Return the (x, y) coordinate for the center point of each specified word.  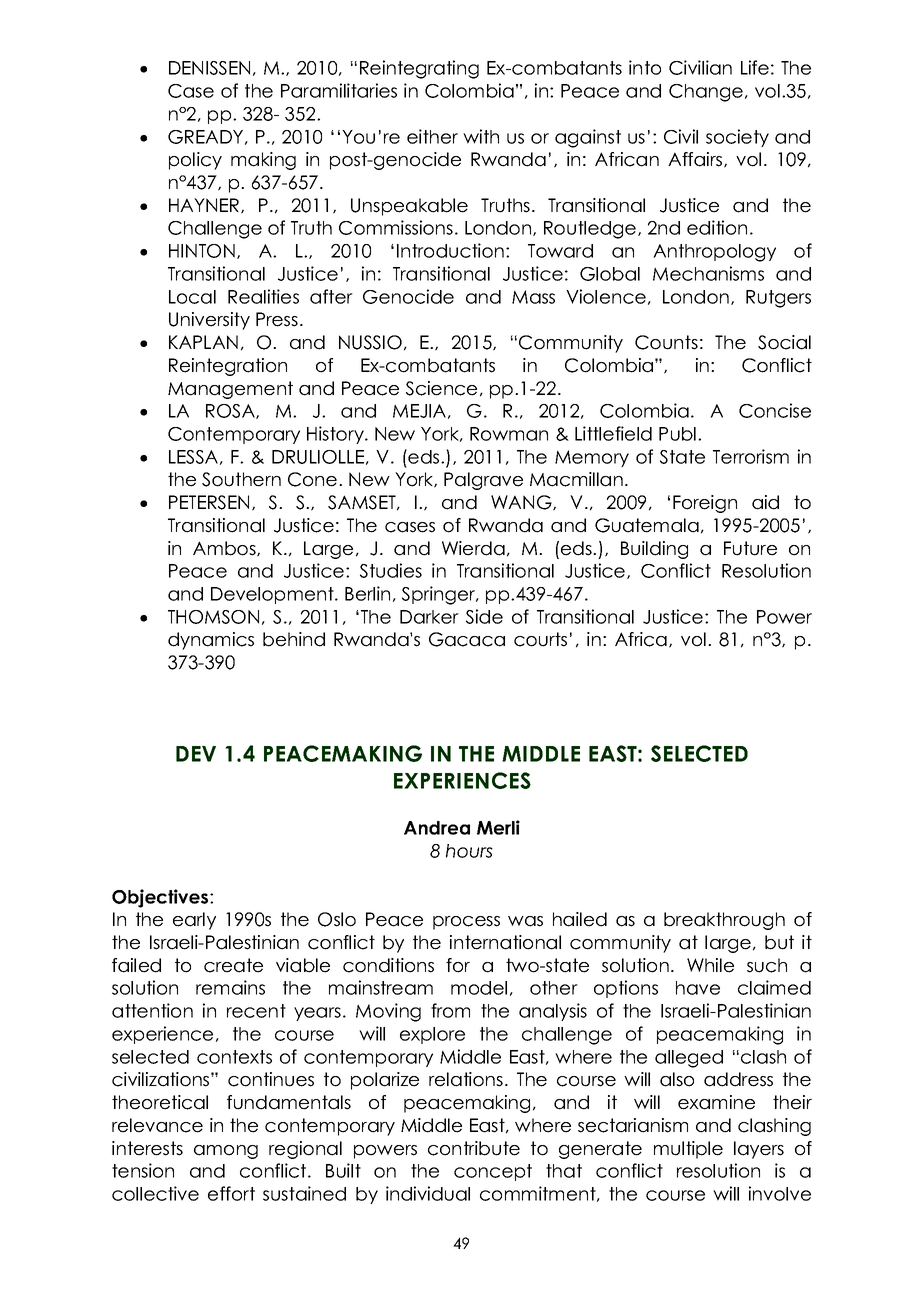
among (226, 1152)
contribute (474, 1148)
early (194, 921)
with (481, 136)
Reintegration (228, 367)
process (466, 923)
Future (750, 548)
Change (706, 93)
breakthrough (724, 921)
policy (195, 161)
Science (441, 388)
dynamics (211, 641)
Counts (666, 342)
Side (484, 616)
